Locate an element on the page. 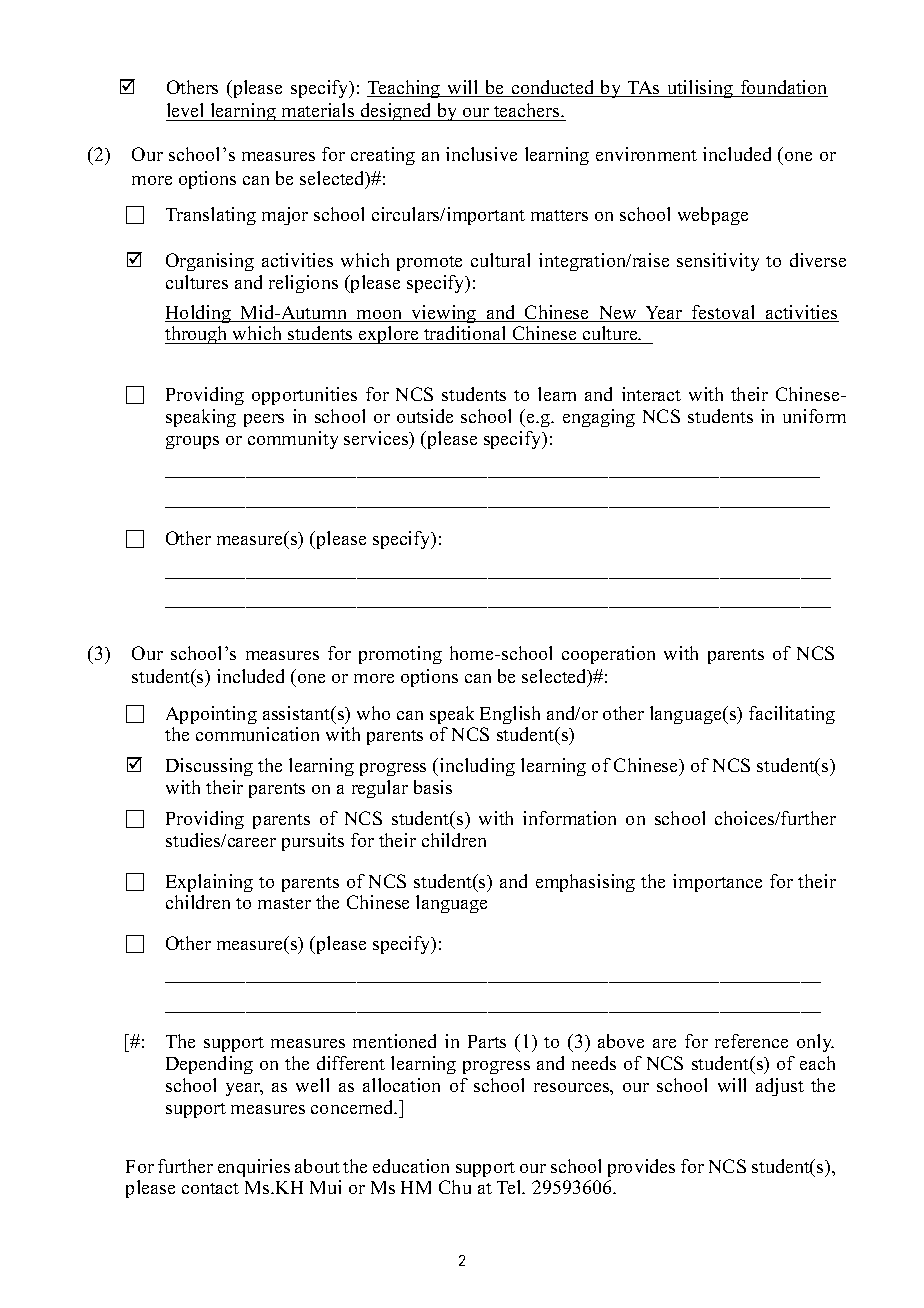  Tel is located at coordinates (510, 1187).
